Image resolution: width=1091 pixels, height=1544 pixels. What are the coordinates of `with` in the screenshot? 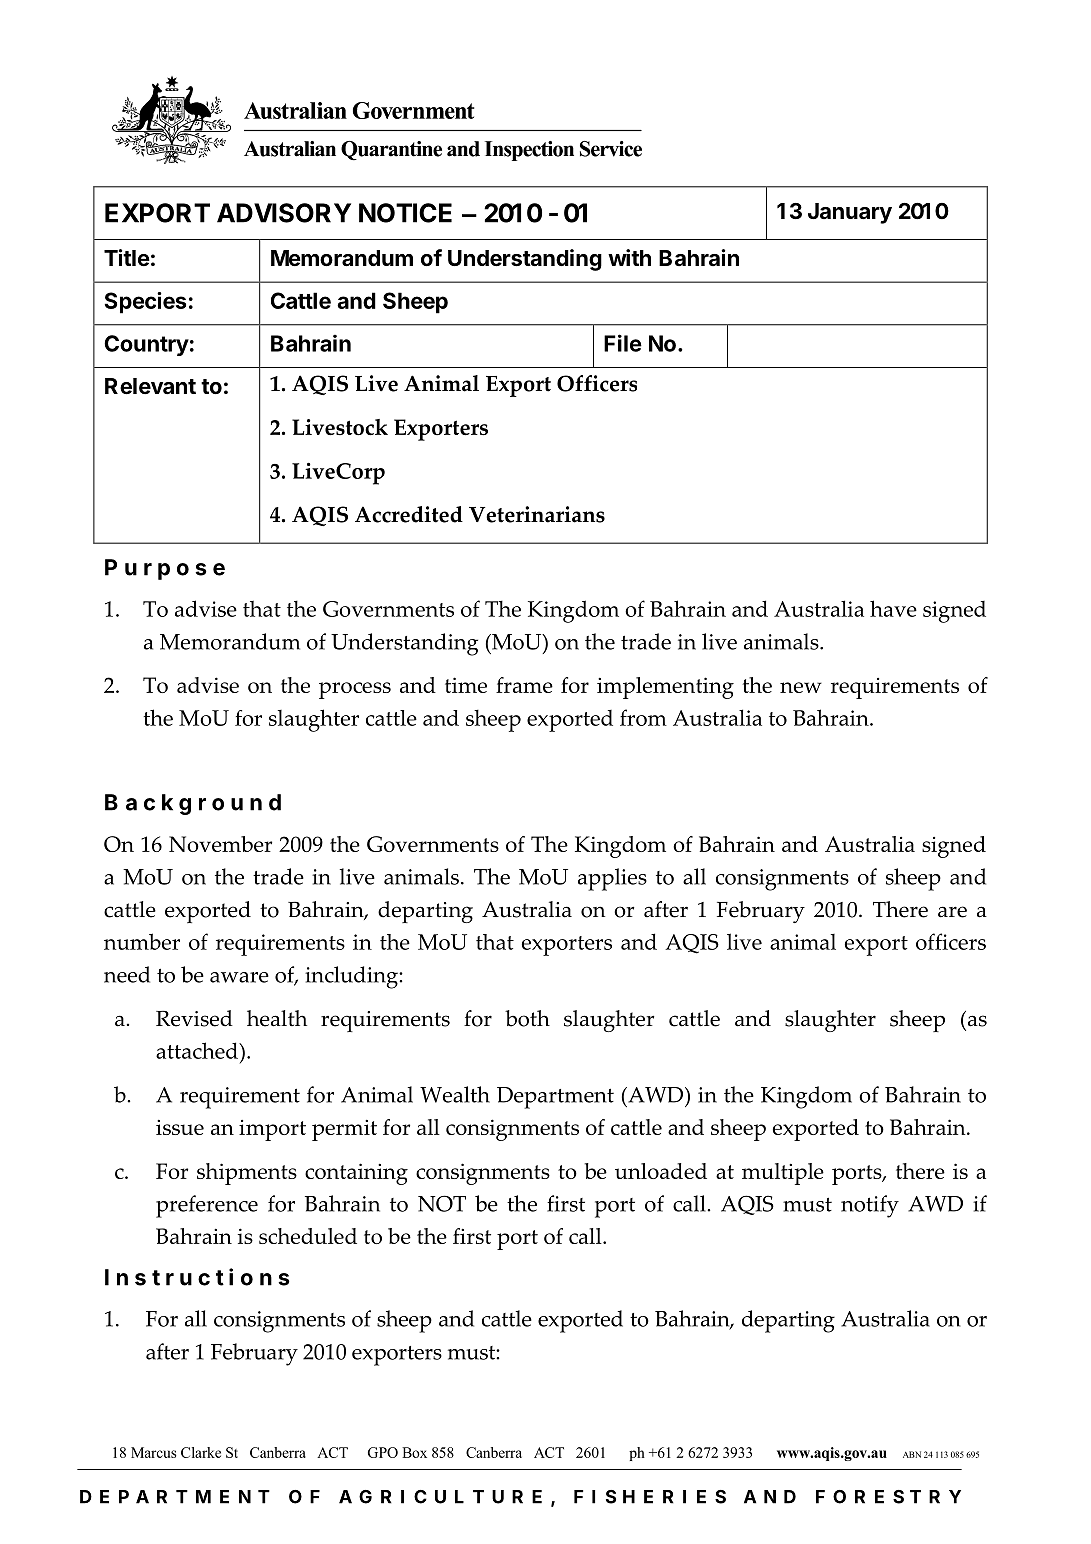 It's located at (629, 257).
